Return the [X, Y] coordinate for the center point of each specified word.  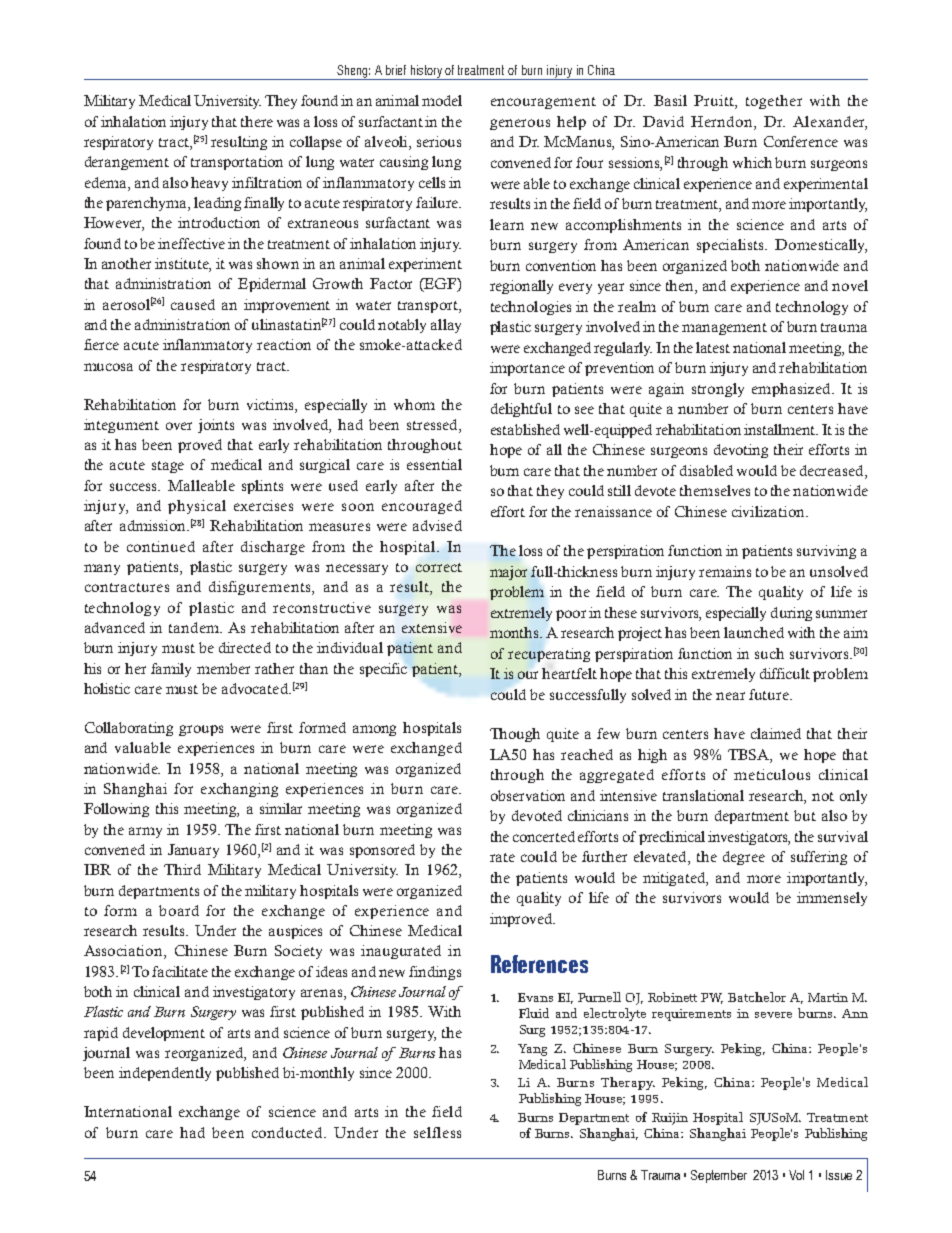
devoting [741, 451]
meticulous [772, 774]
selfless [437, 1132]
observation [528, 795]
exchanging [239, 790]
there [257, 121]
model [442, 100]
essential [434, 464]
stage [168, 467]
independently [165, 1074]
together [774, 102]
